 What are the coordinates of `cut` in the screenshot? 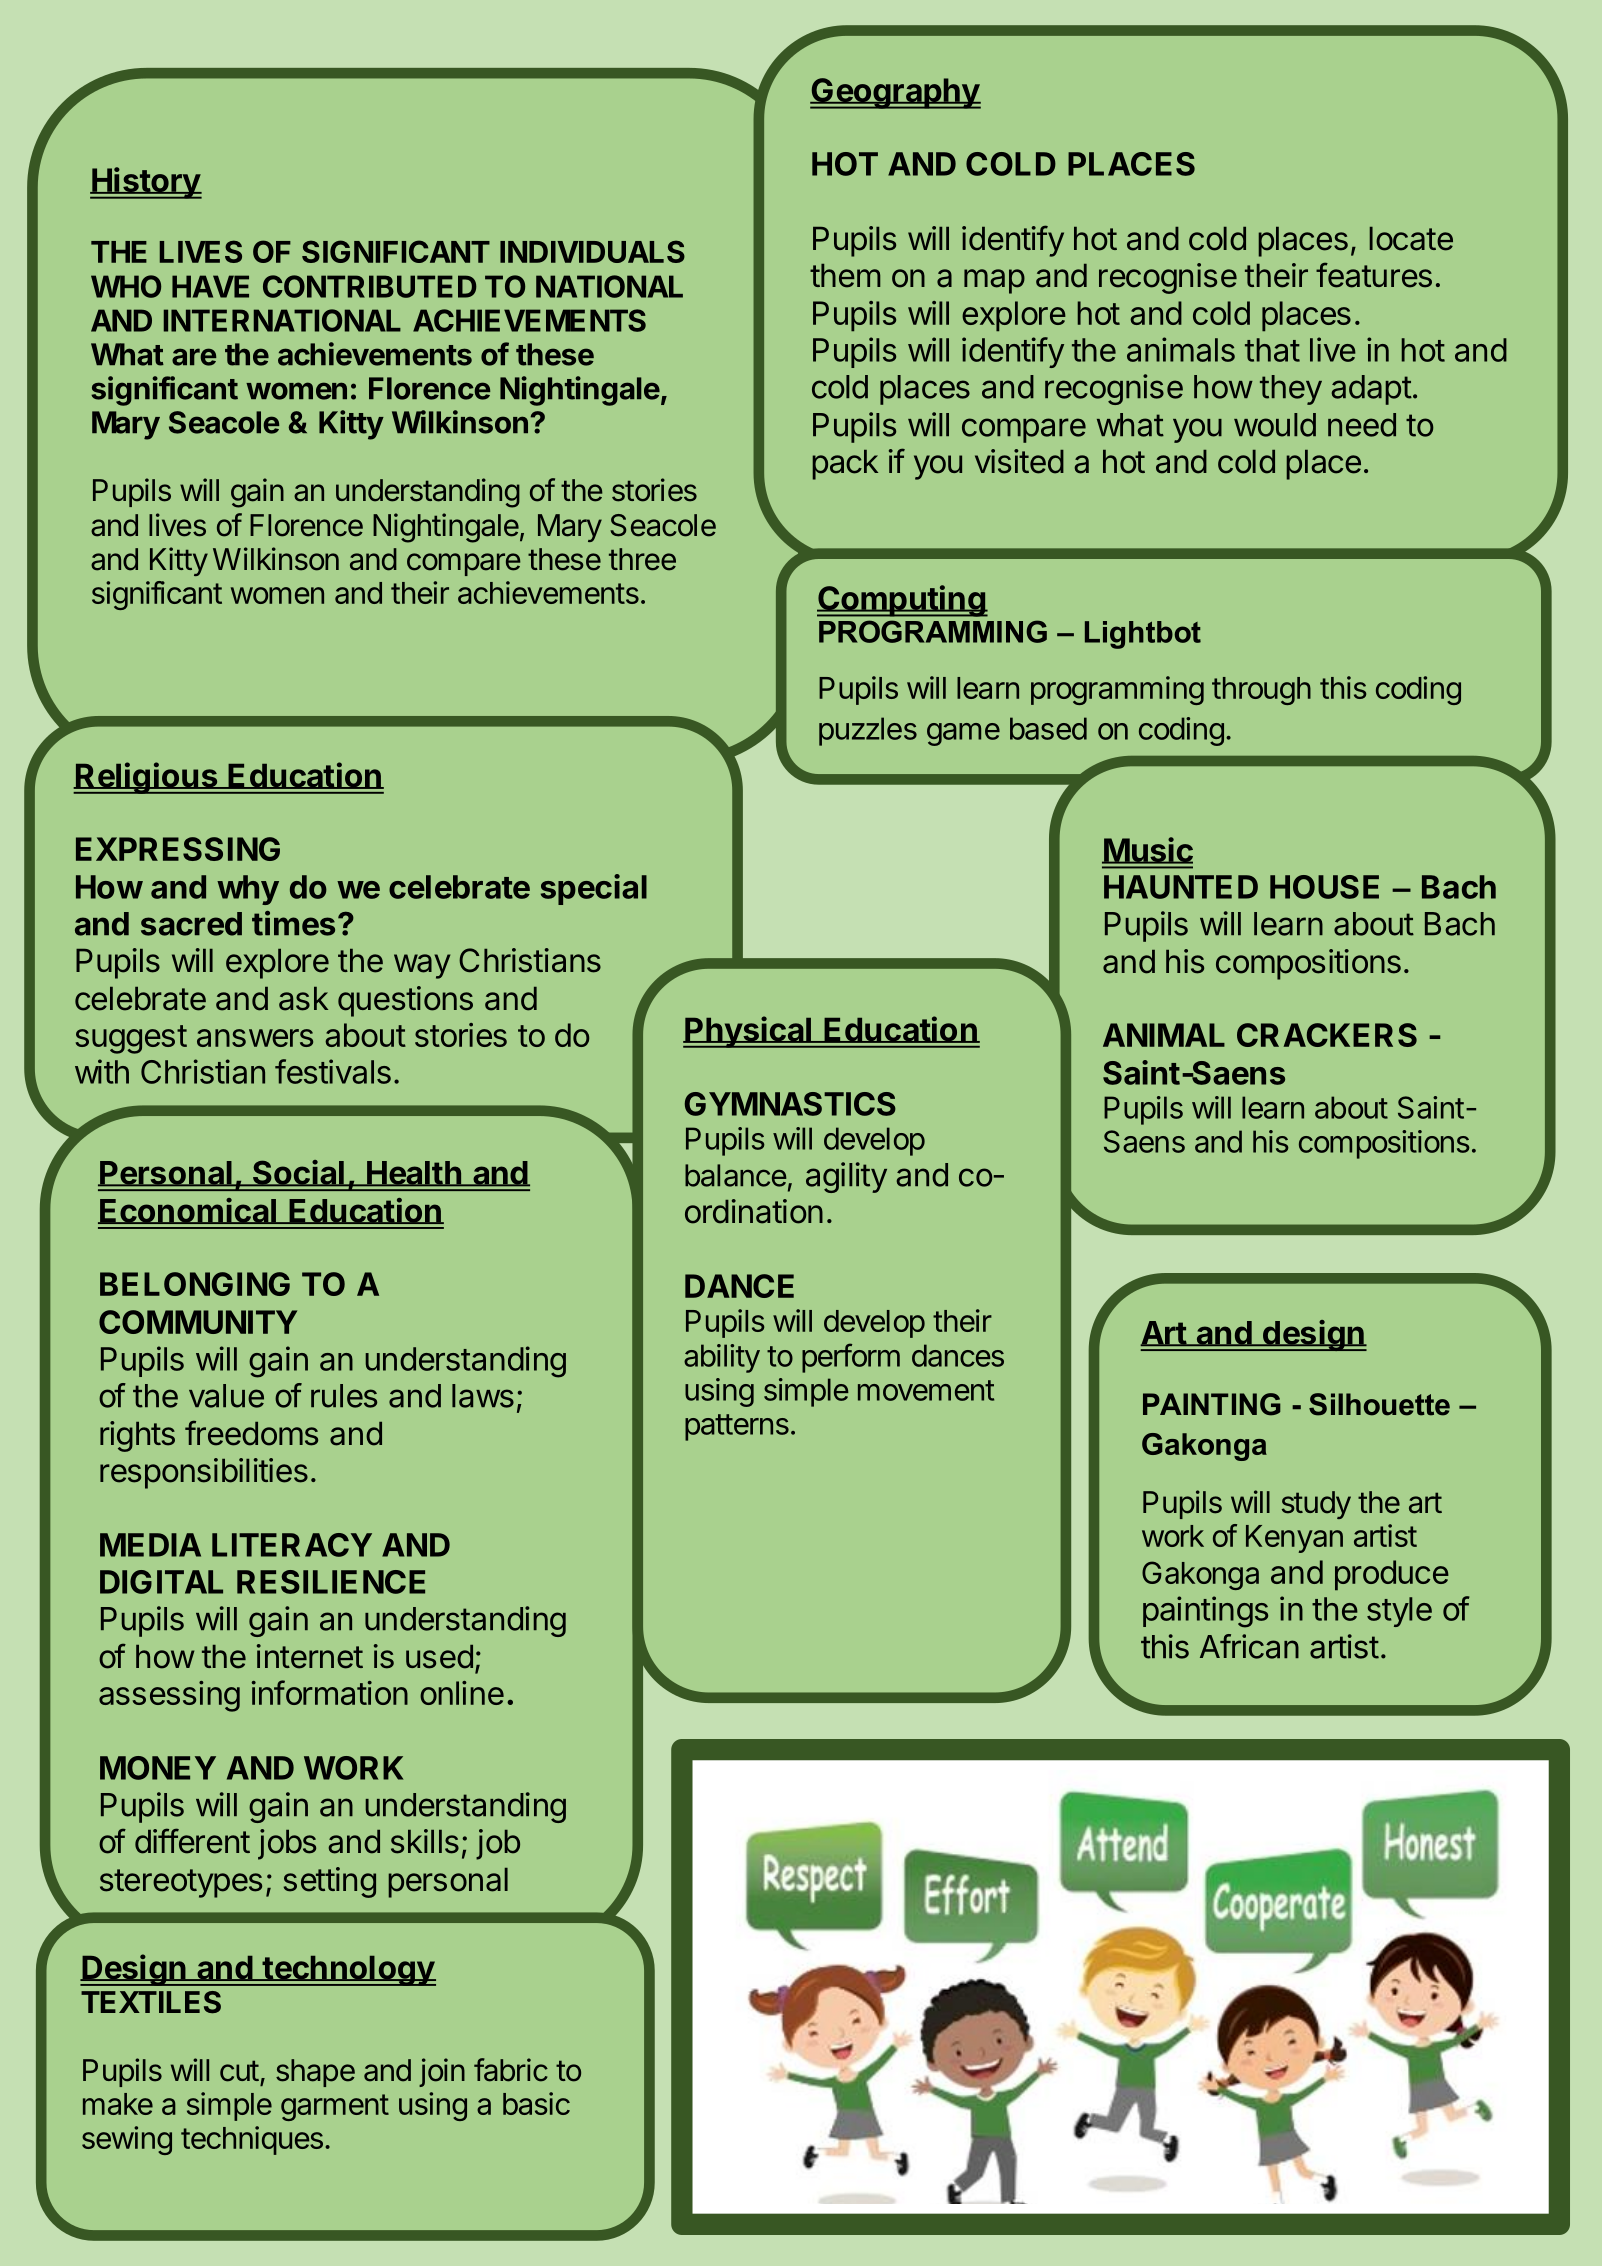 It's located at (239, 2071).
